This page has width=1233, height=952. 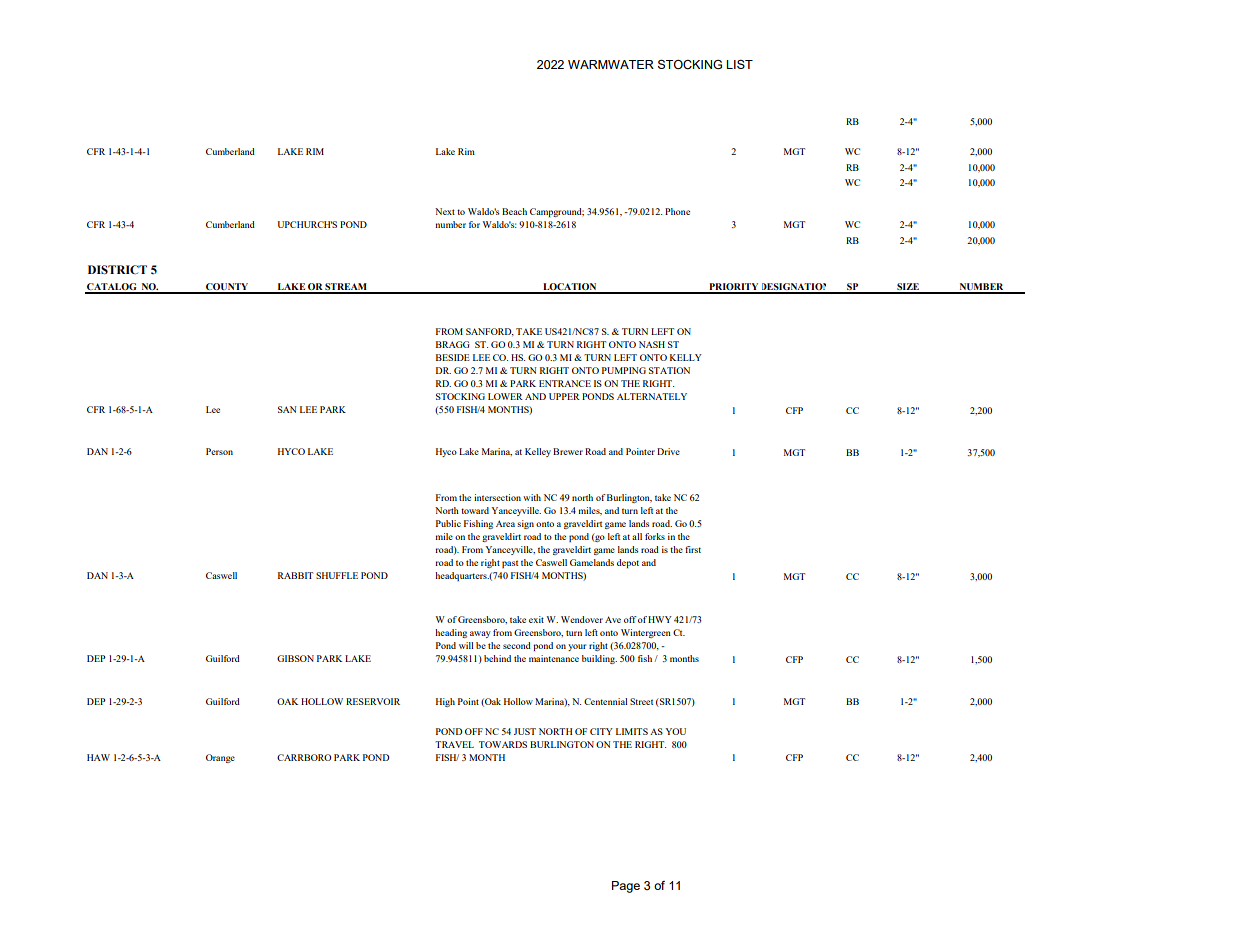 What do you see at coordinates (117, 269) in the page?
I see `DISTRICT` at bounding box center [117, 269].
